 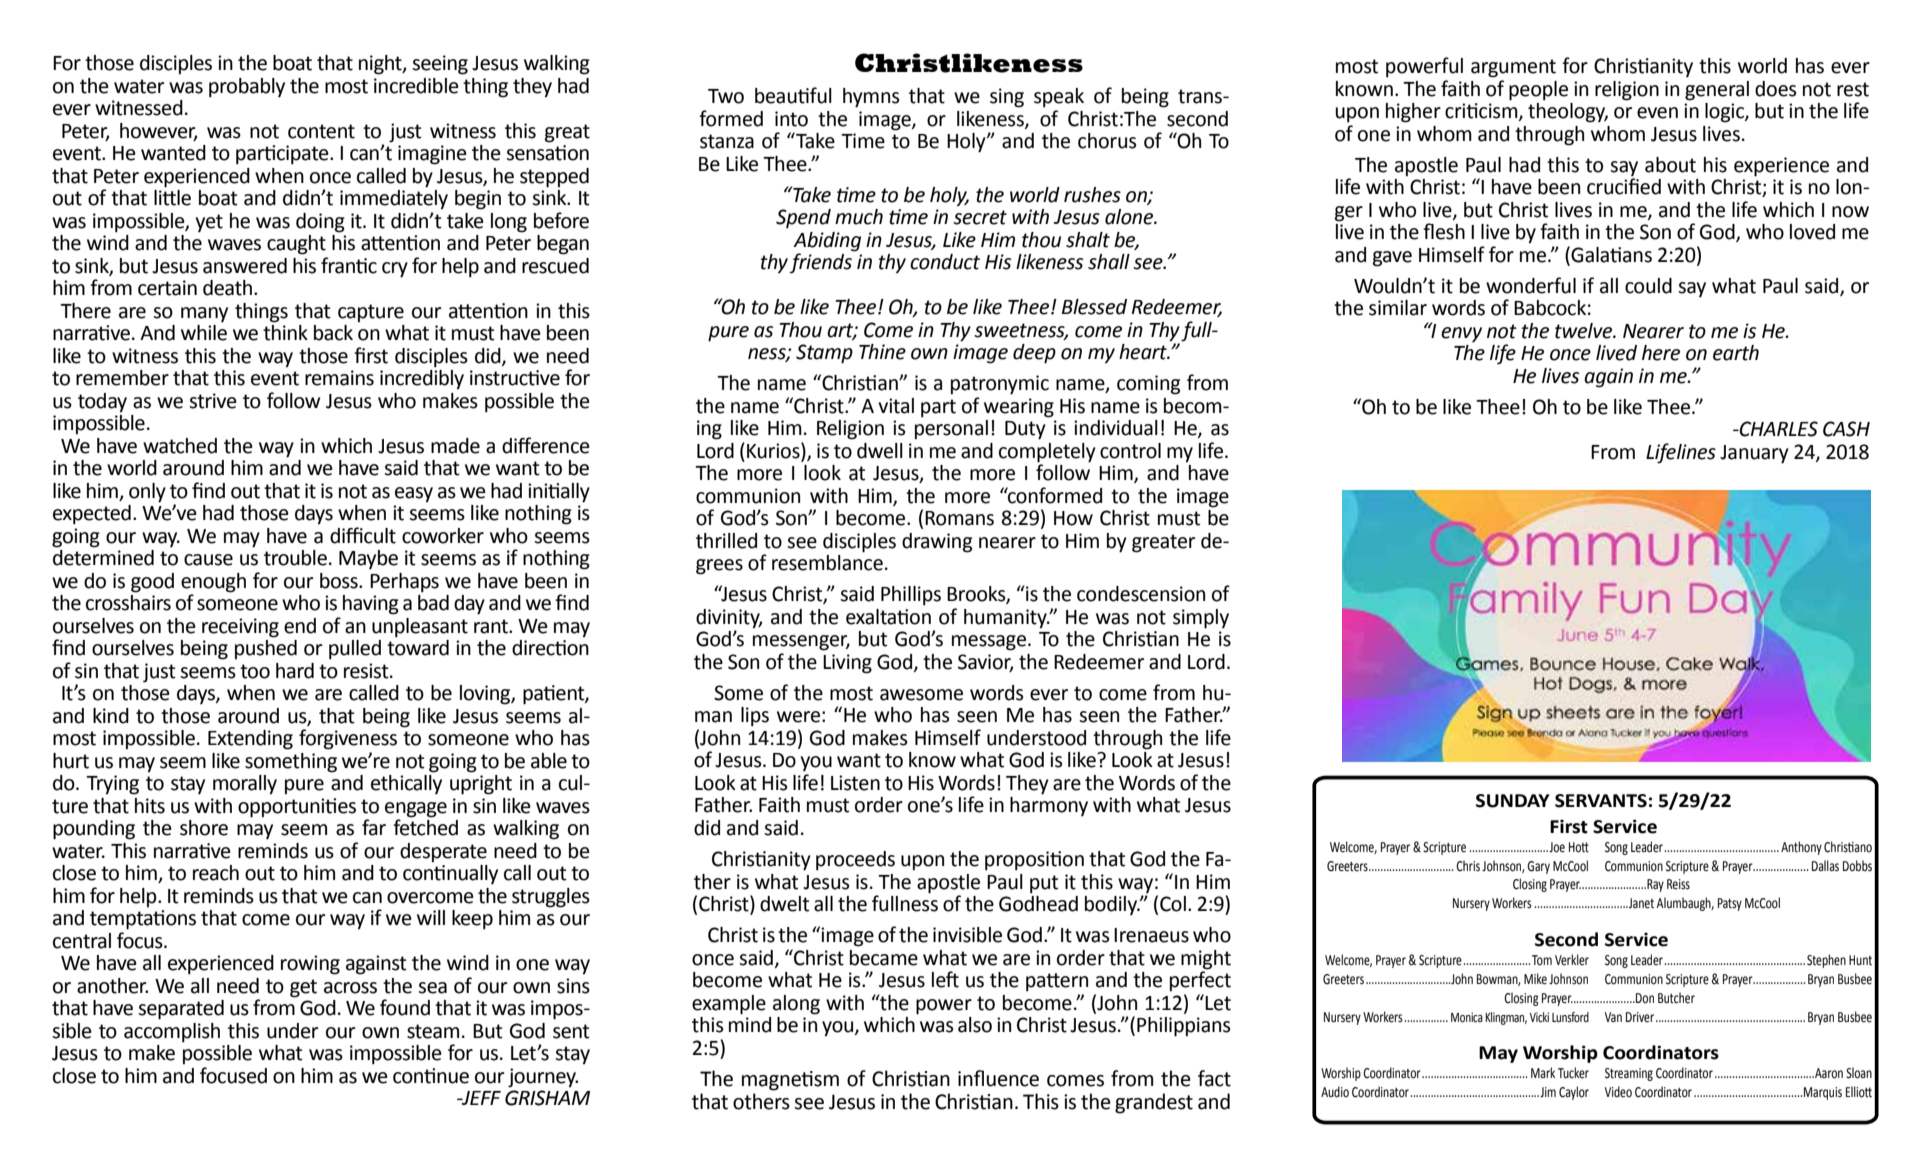 What do you see at coordinates (1717, 91) in the document?
I see `general` at bounding box center [1717, 91].
